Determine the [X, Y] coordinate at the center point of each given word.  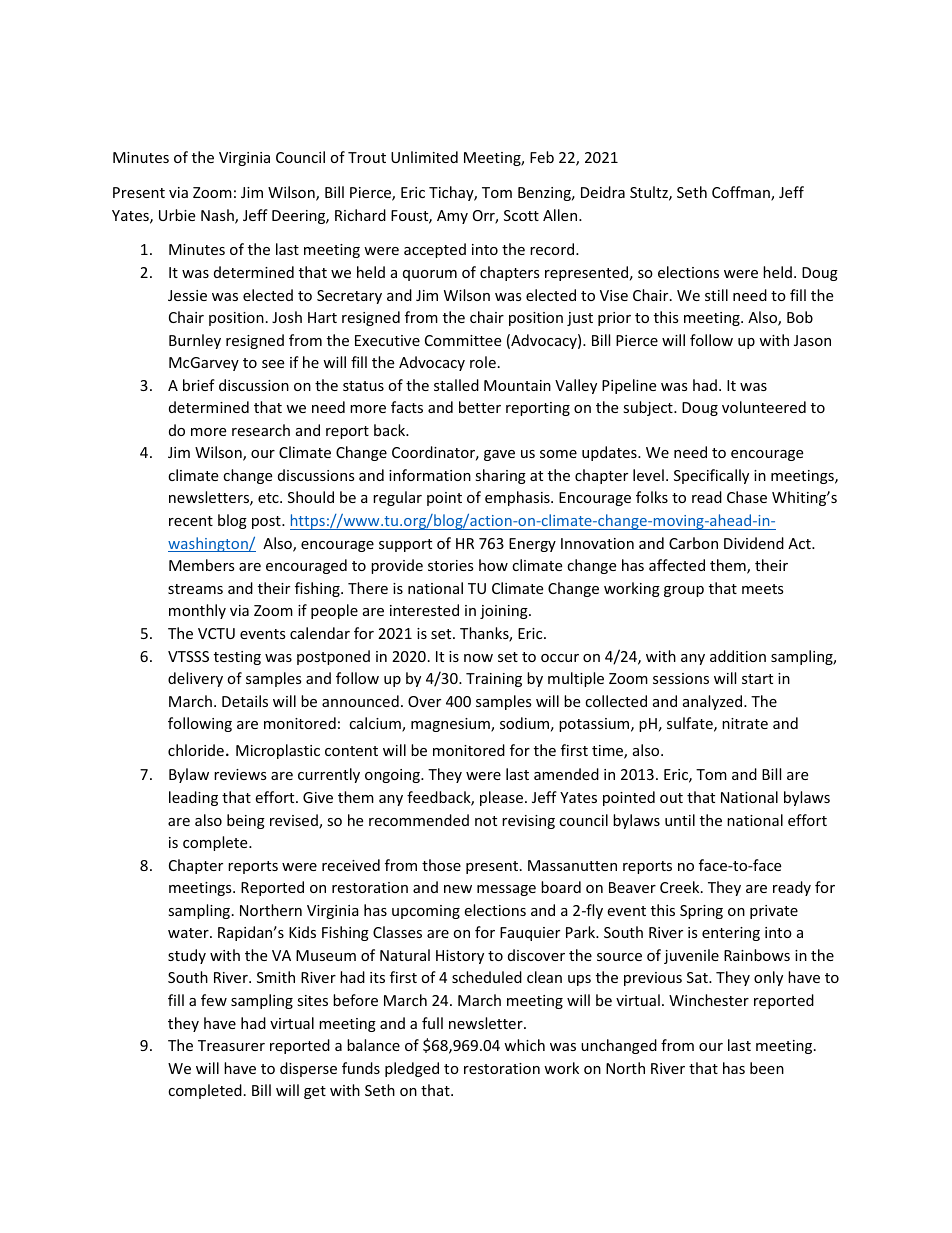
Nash [218, 216]
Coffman [742, 193]
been [767, 1068]
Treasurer [231, 1045]
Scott [521, 215]
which [524, 1045]
